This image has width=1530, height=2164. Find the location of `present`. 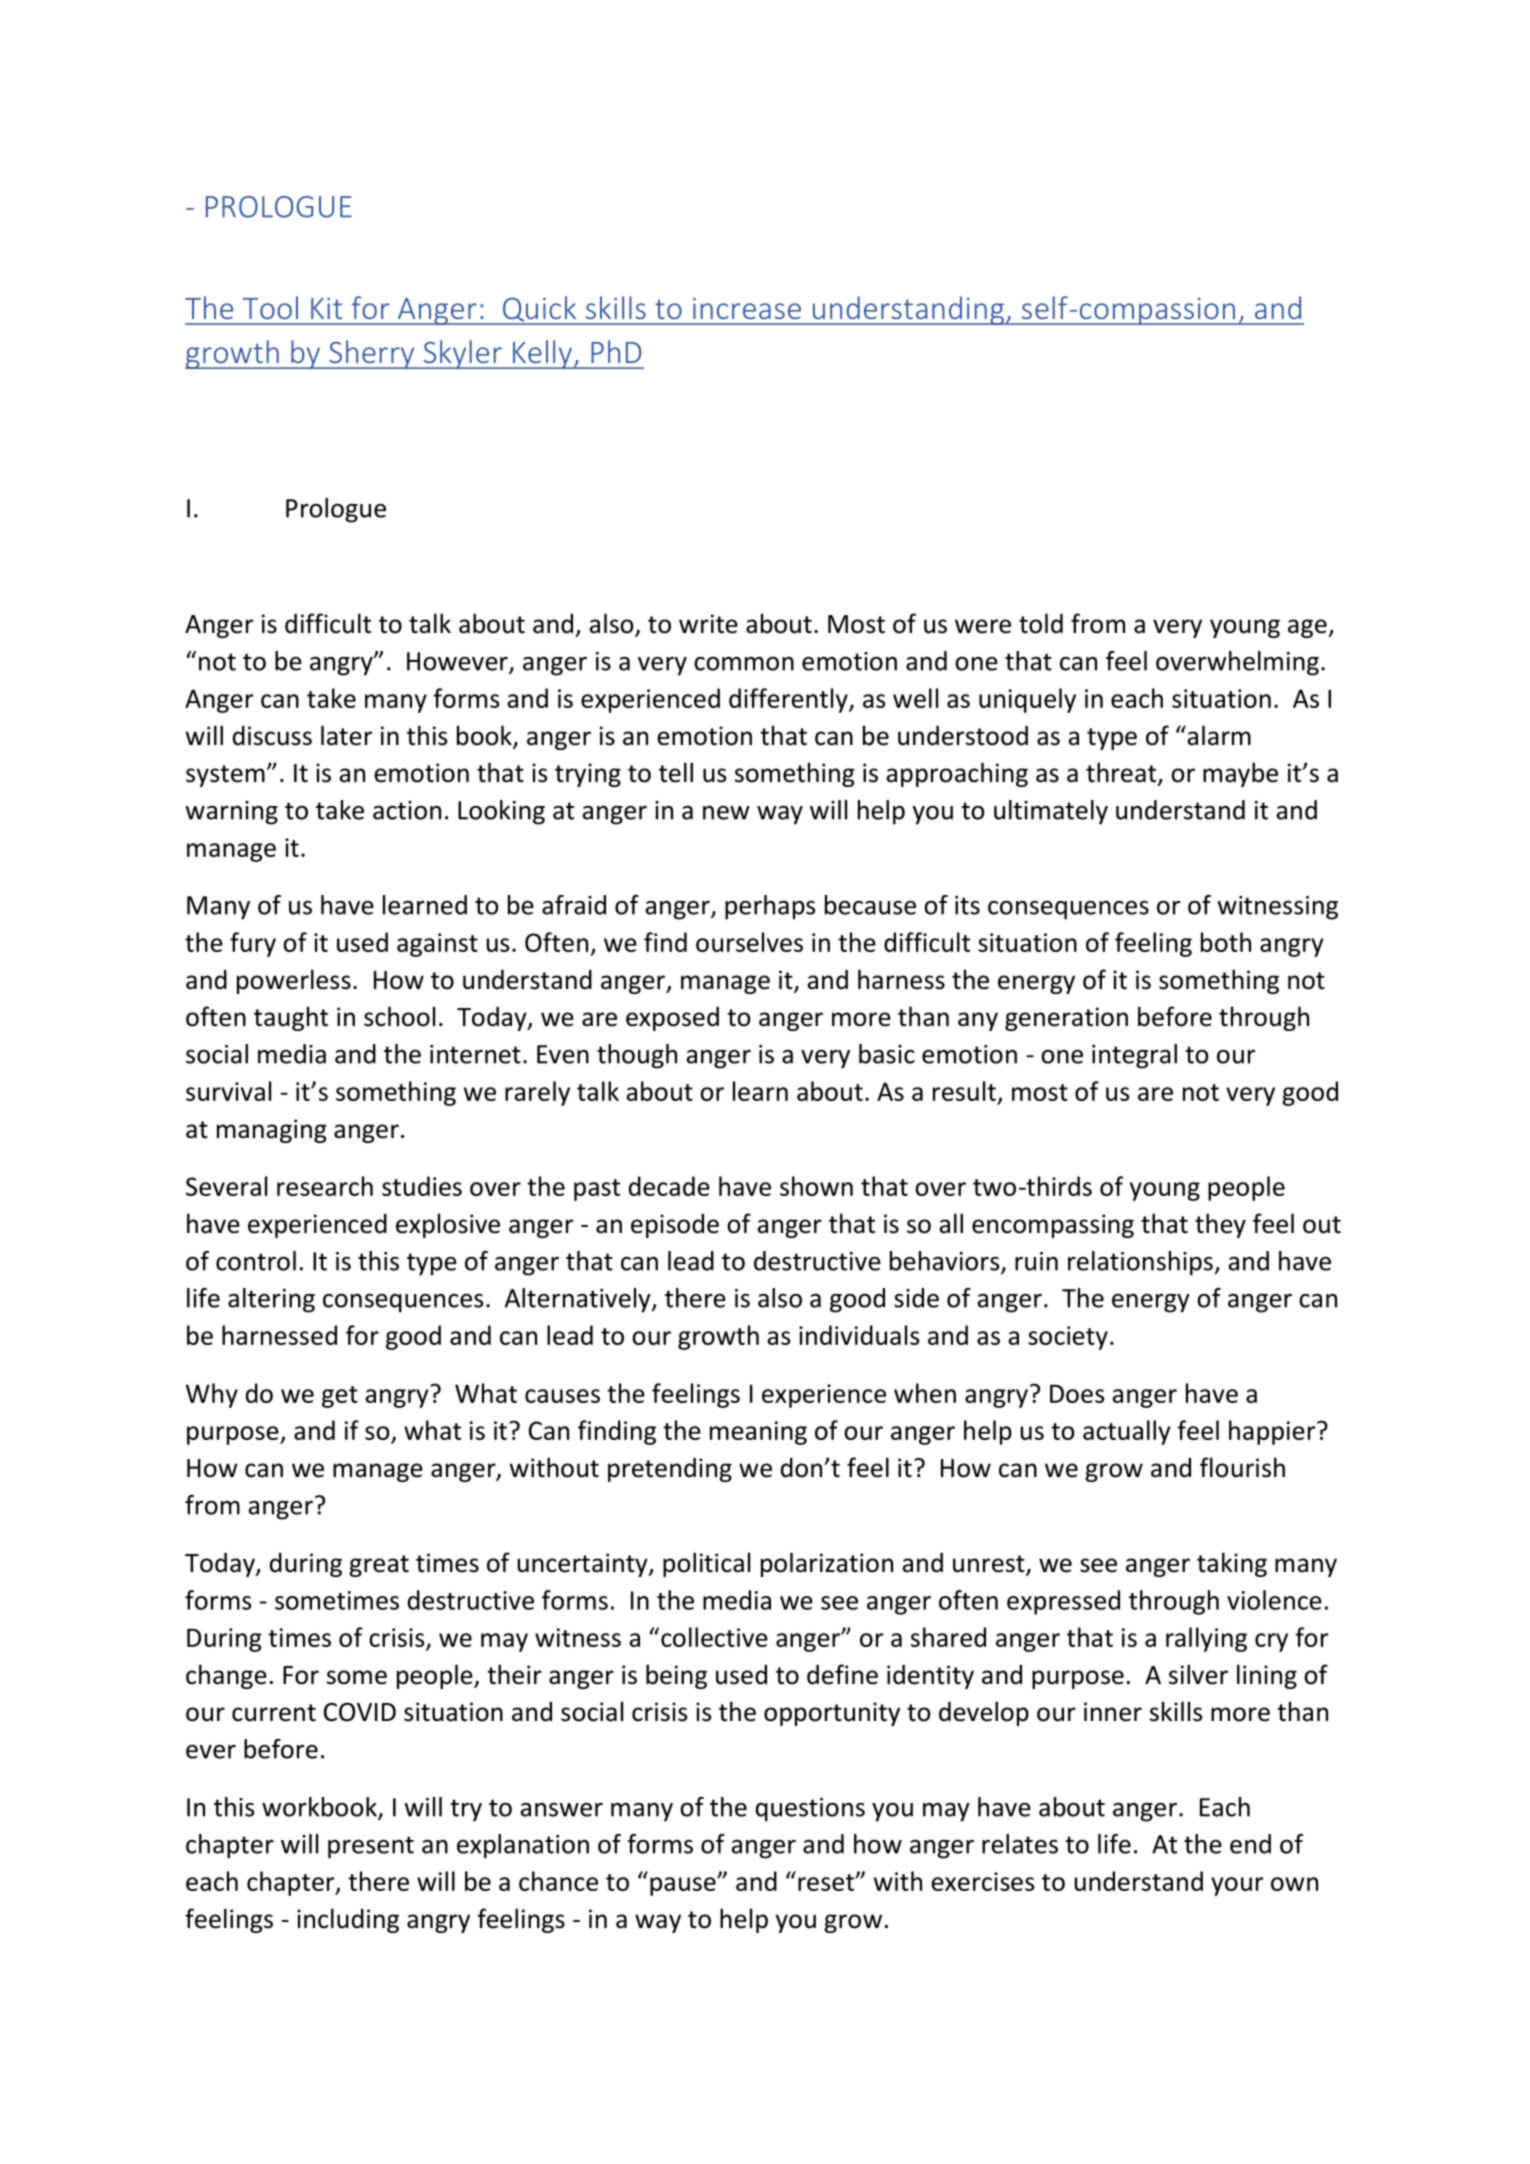

present is located at coordinates (371, 1847).
